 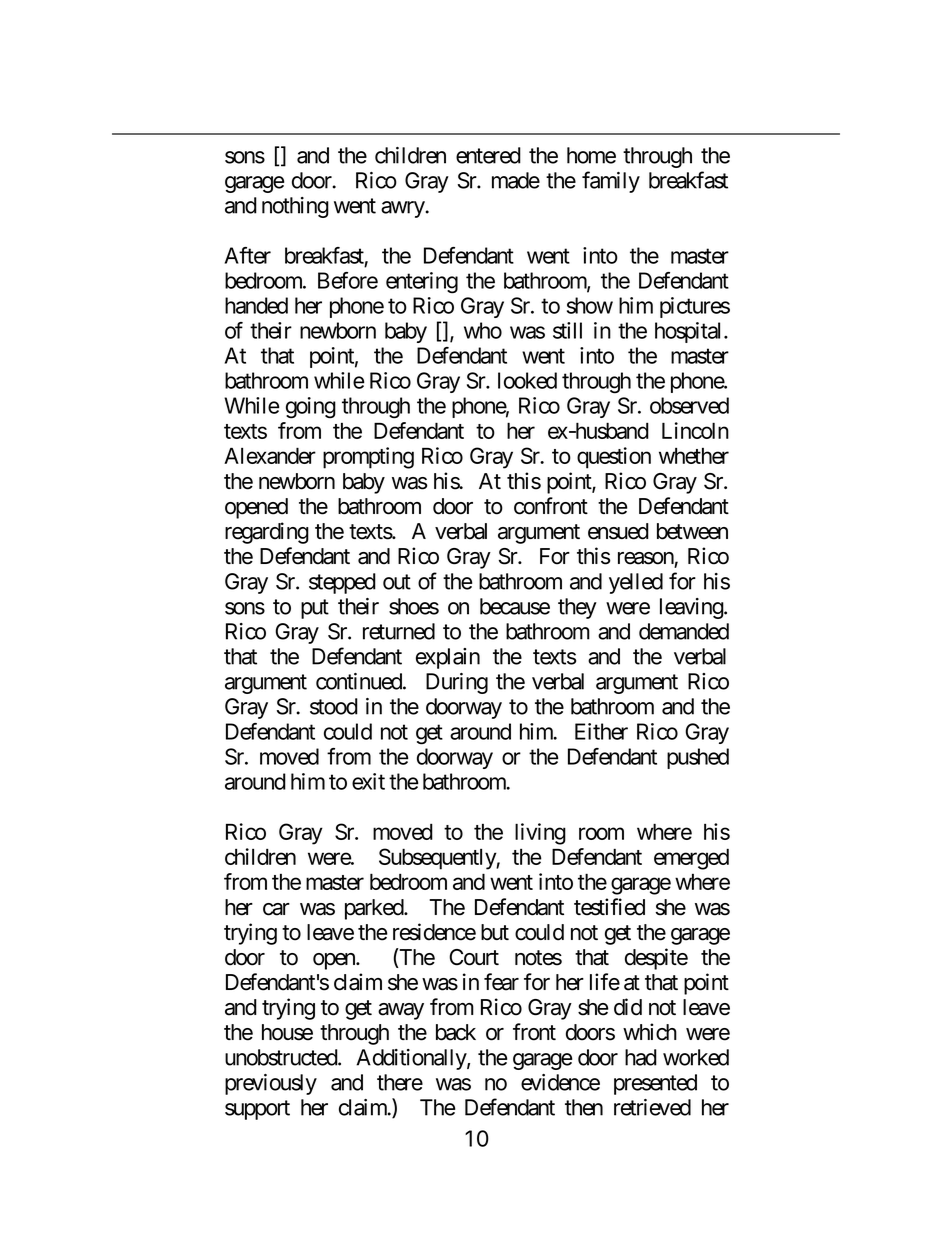 What do you see at coordinates (456, 1032) in the page?
I see `back` at bounding box center [456, 1032].
